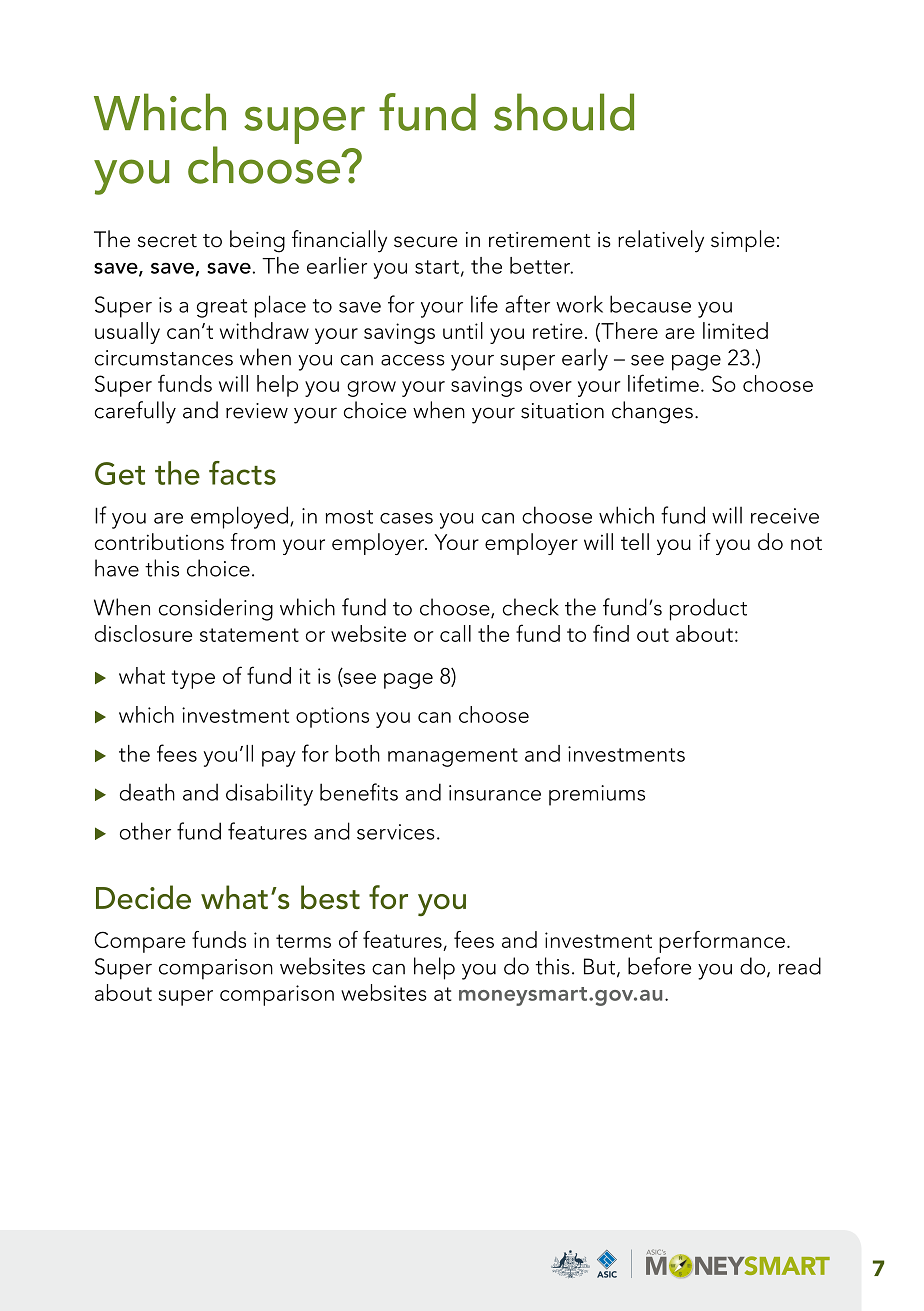 The width and height of the screenshot is (924, 1311). What do you see at coordinates (463, 330) in the screenshot?
I see `until` at bounding box center [463, 330].
